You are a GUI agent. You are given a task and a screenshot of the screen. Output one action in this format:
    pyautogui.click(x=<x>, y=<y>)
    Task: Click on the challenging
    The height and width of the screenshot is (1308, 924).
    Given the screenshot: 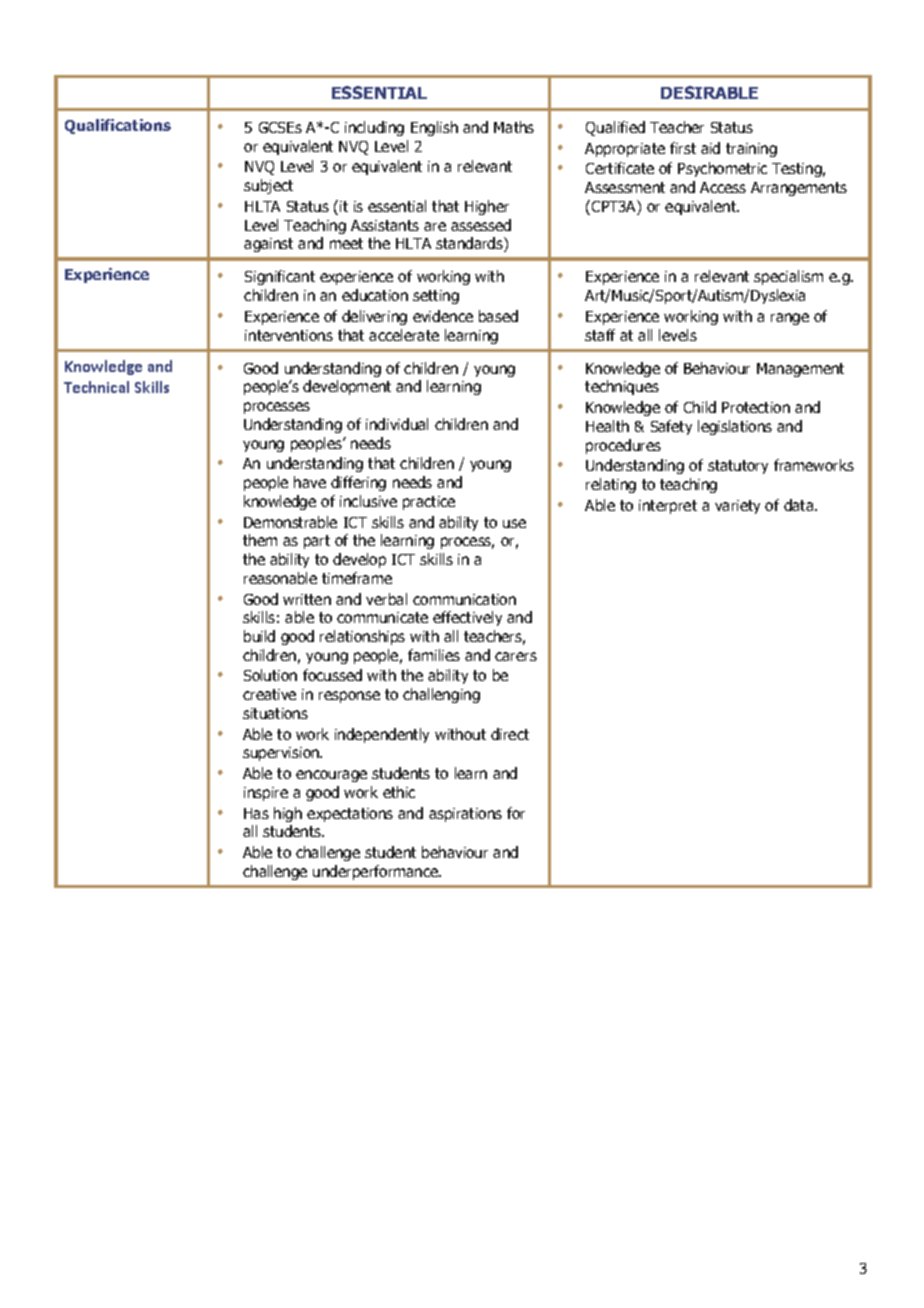 What is the action you would take?
    pyautogui.click(x=441, y=695)
